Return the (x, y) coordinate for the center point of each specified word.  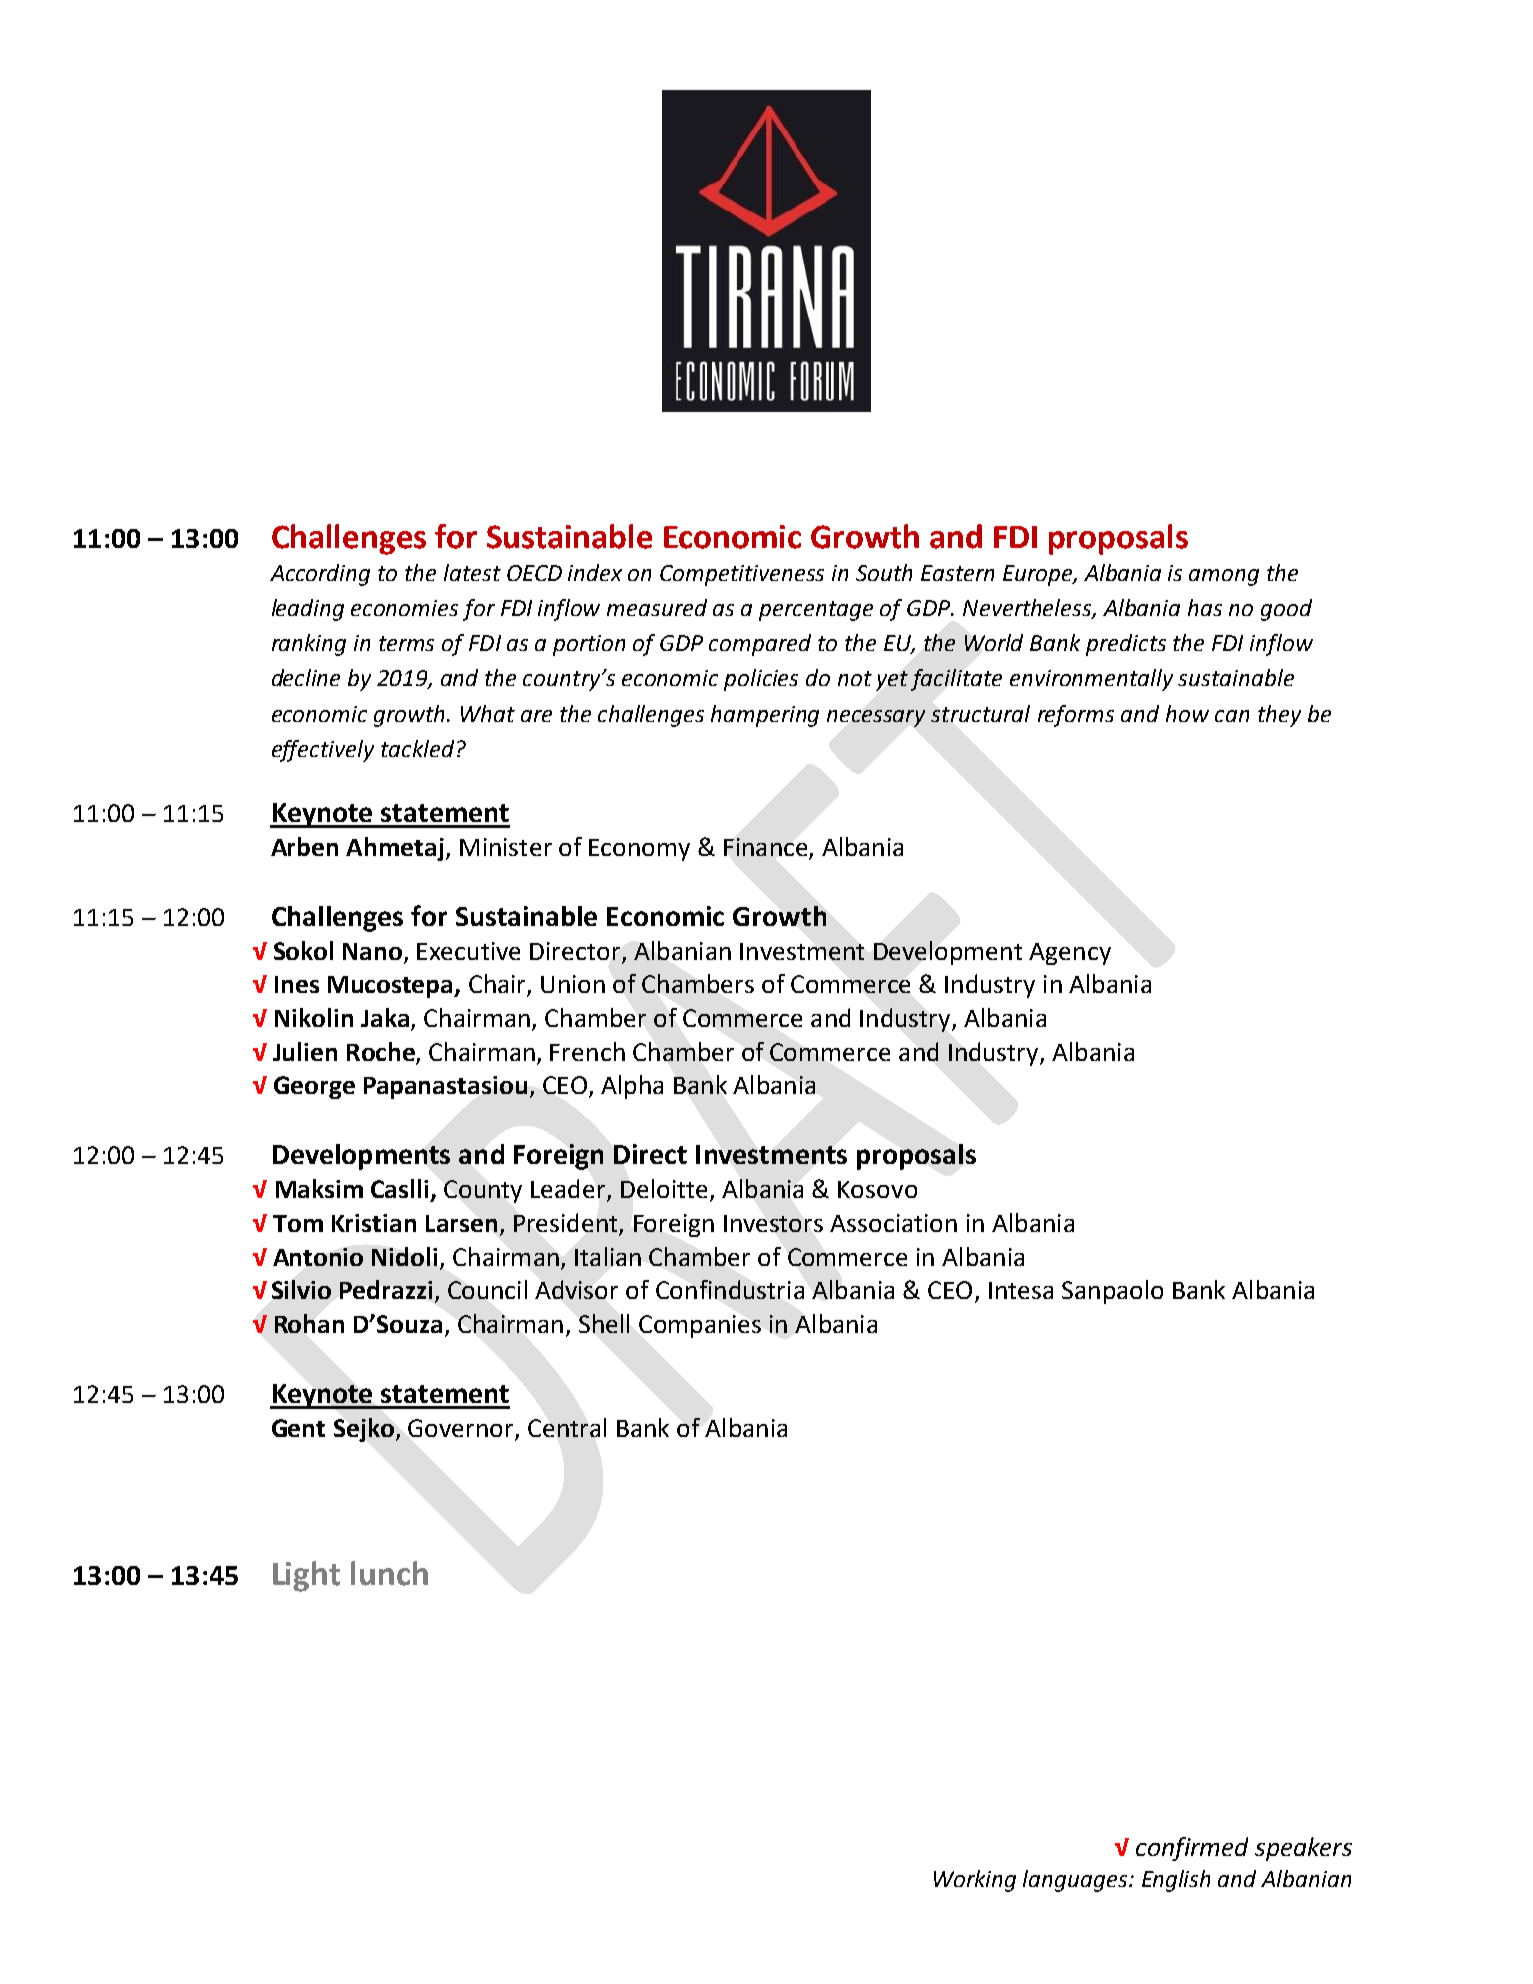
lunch (389, 1573)
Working (975, 1881)
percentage (816, 611)
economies (404, 608)
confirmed (1192, 1849)
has (1205, 607)
